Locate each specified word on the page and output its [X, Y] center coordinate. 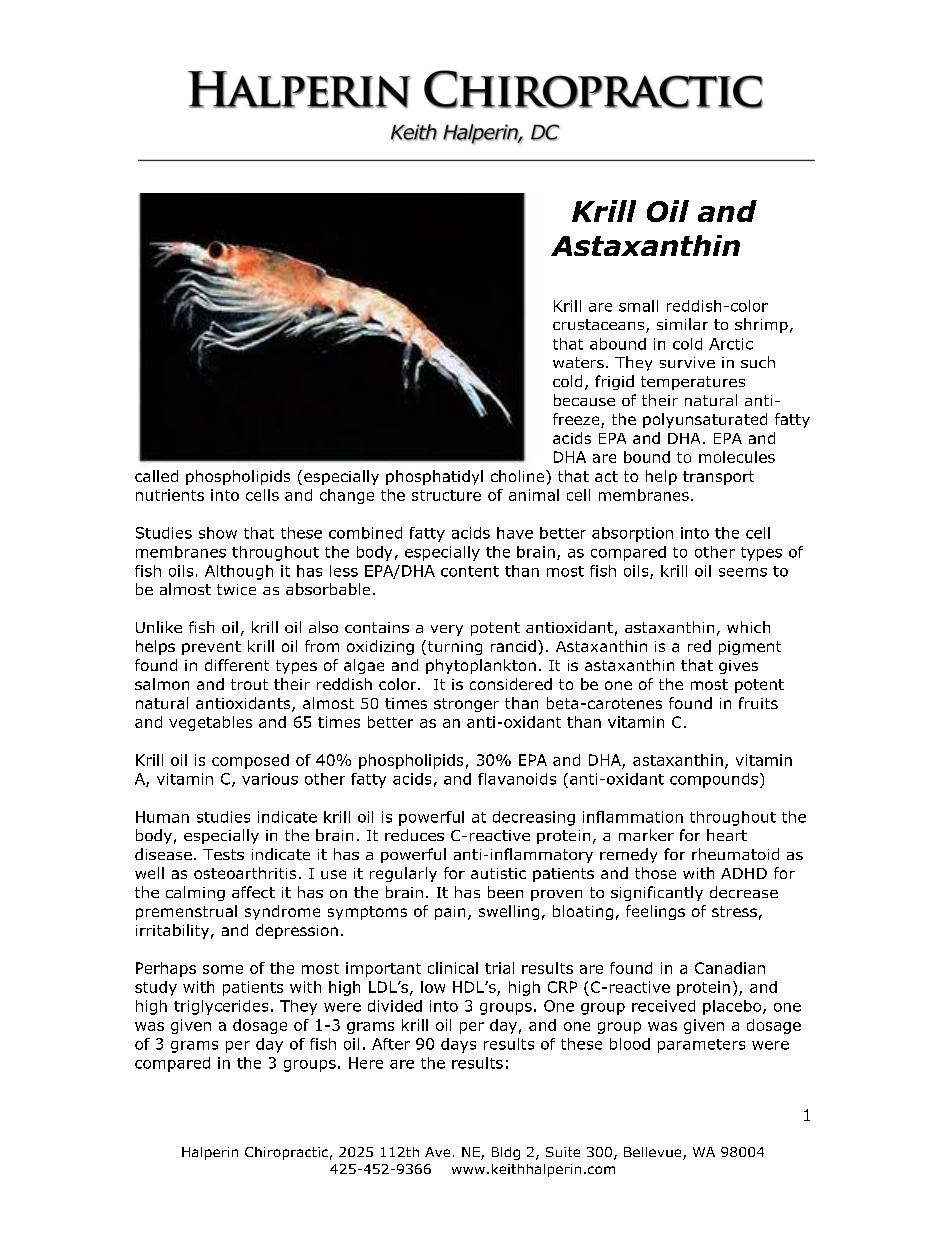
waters [578, 362]
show [218, 533]
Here [366, 1063]
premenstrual [186, 912]
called [156, 476]
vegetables [210, 723]
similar [682, 324]
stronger [466, 705]
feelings [655, 912]
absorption [632, 534]
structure [446, 495]
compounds [714, 780]
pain [450, 913]
